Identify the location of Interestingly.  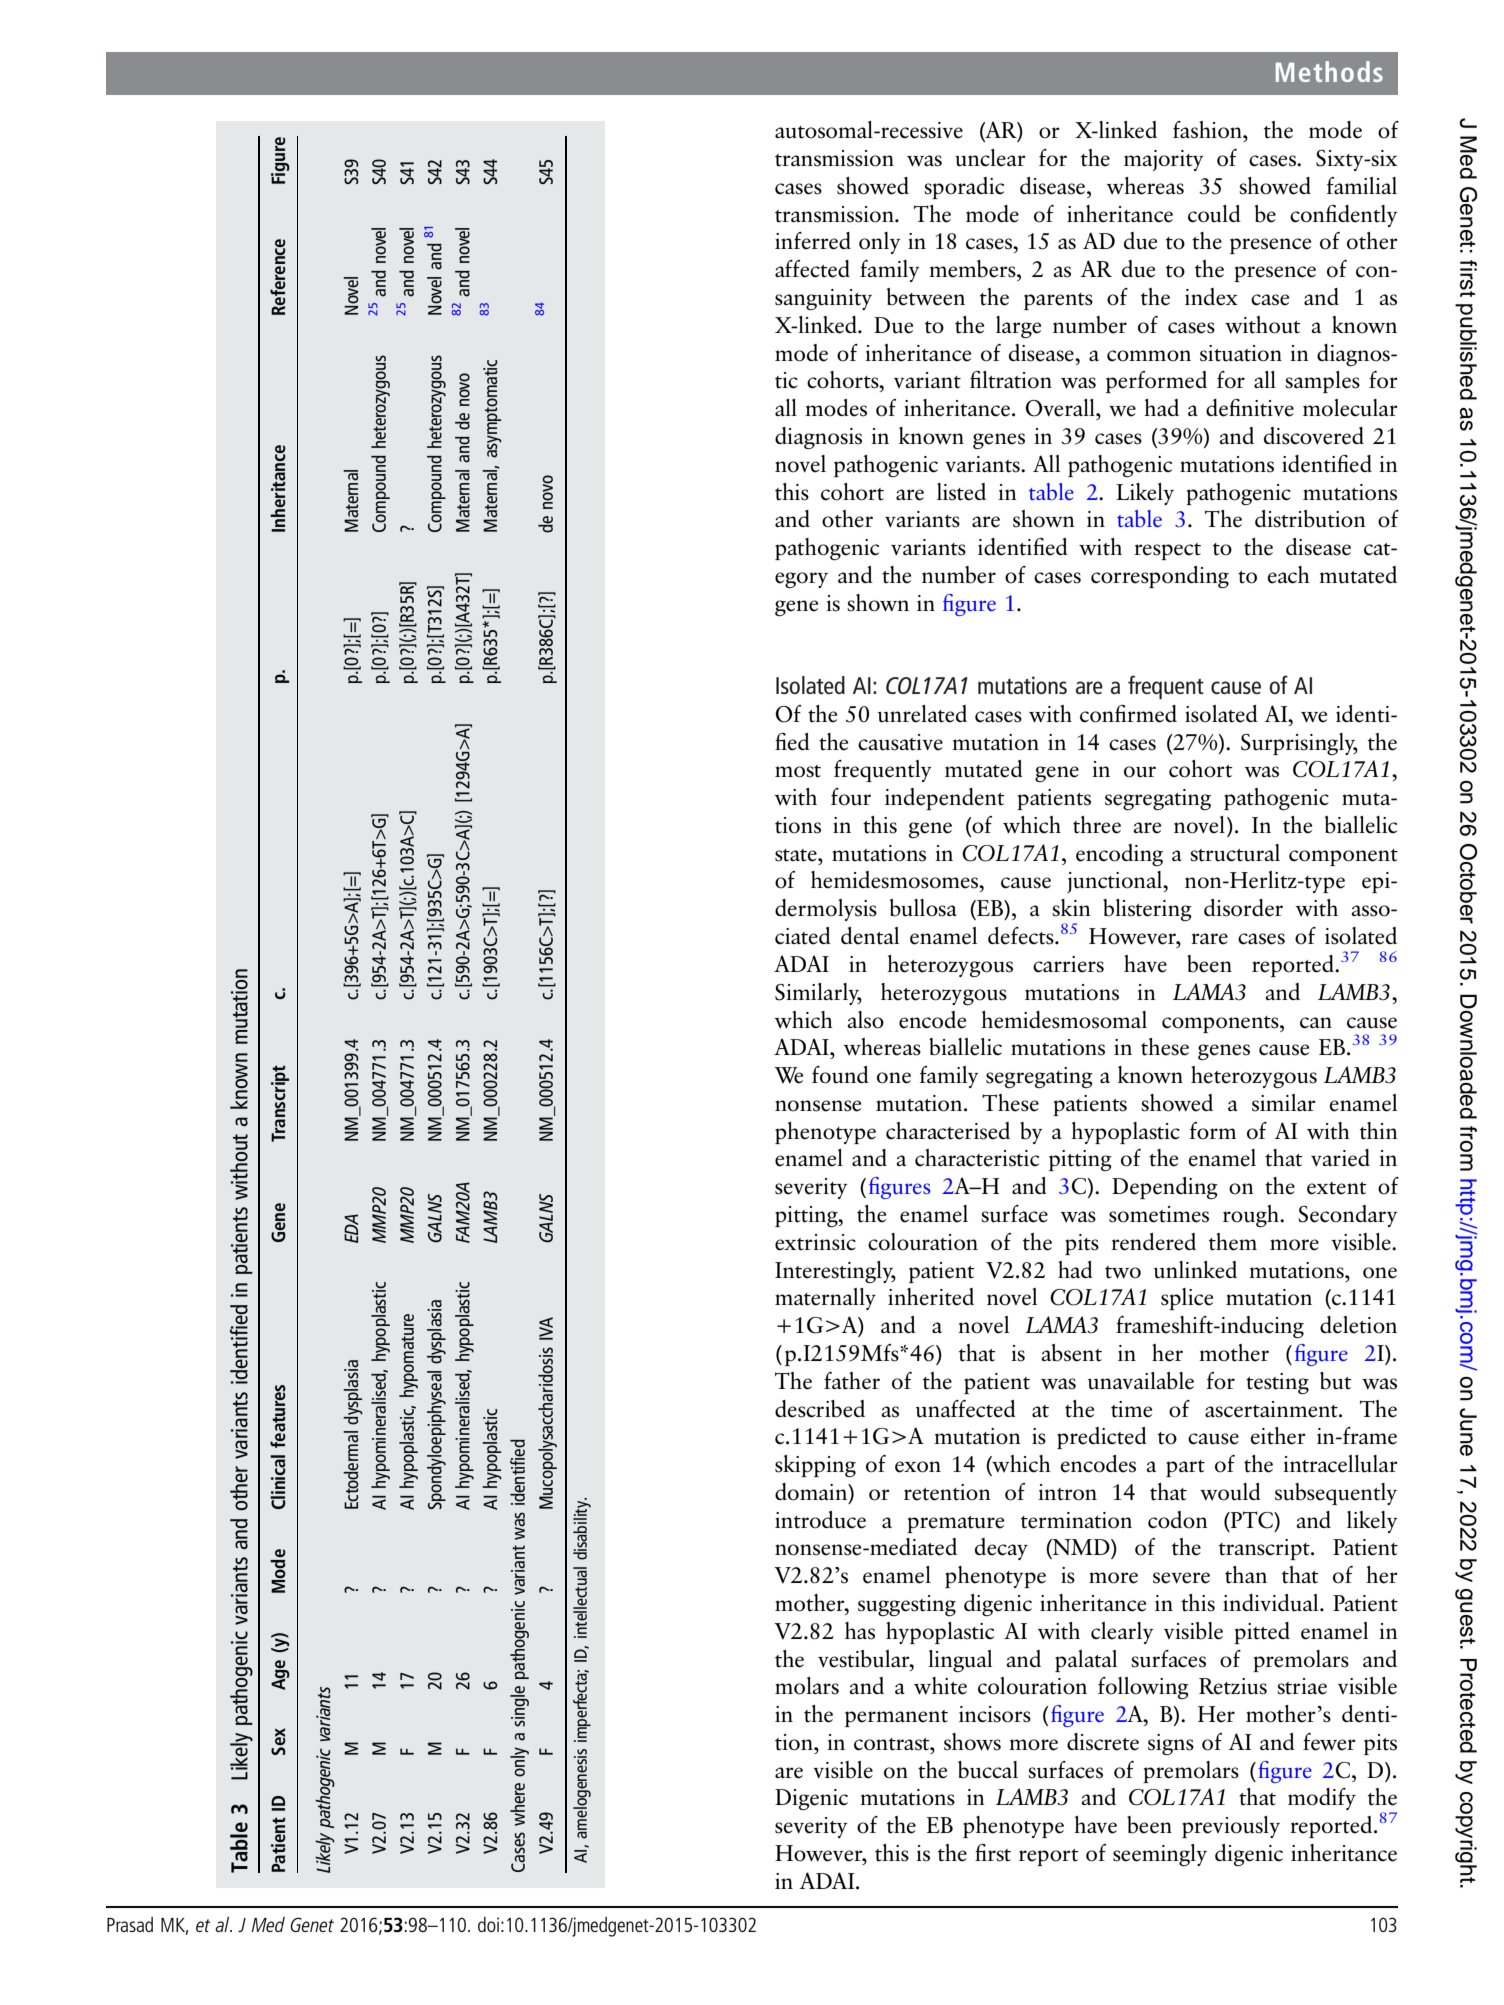
(835, 1272).
